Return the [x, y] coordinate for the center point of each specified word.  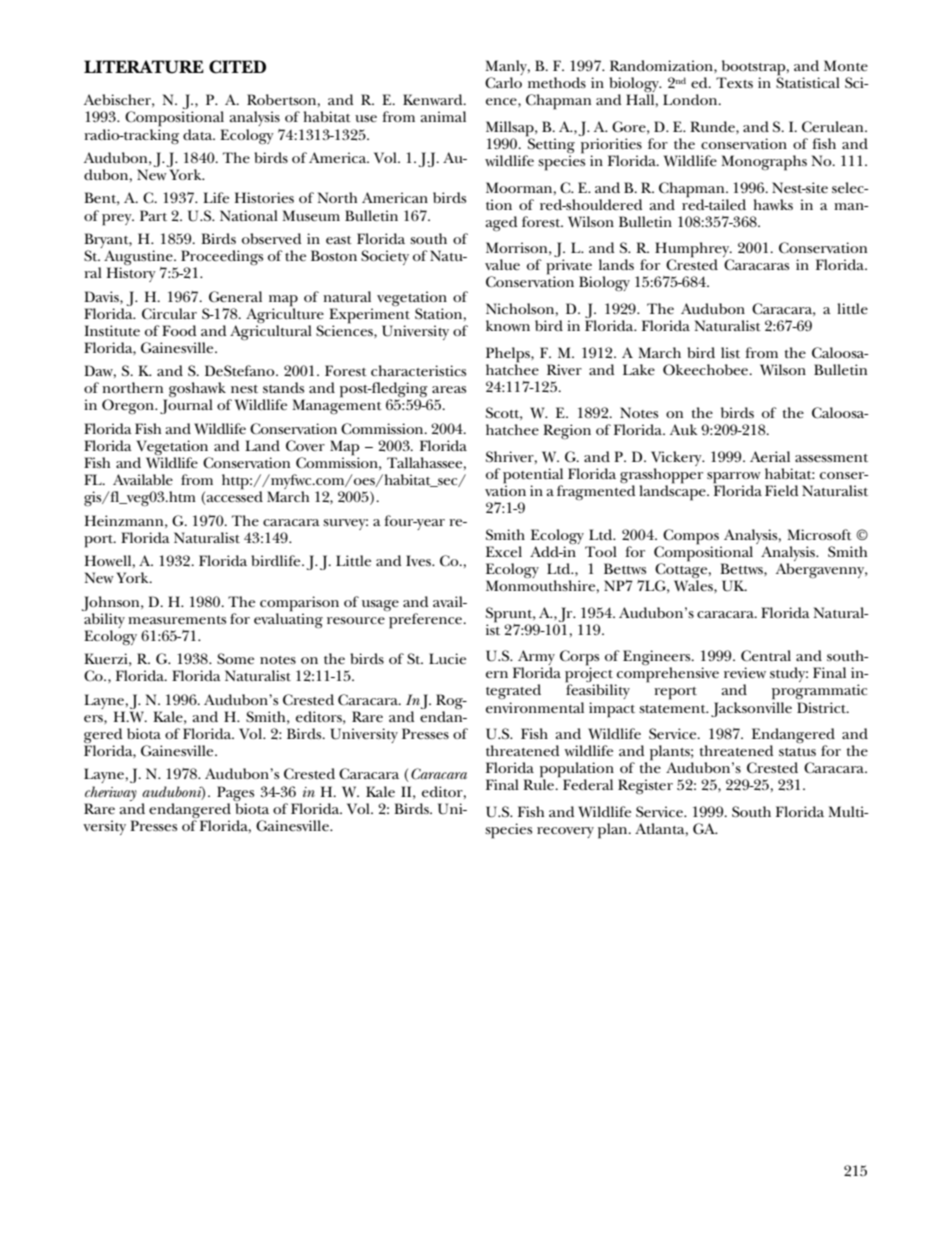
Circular [169, 314]
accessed [234, 497]
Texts [734, 82]
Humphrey [693, 251]
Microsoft [819, 534]
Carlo [503, 82]
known [508, 325]
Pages [235, 793]
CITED [237, 67]
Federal [588, 784]
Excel [504, 551]
